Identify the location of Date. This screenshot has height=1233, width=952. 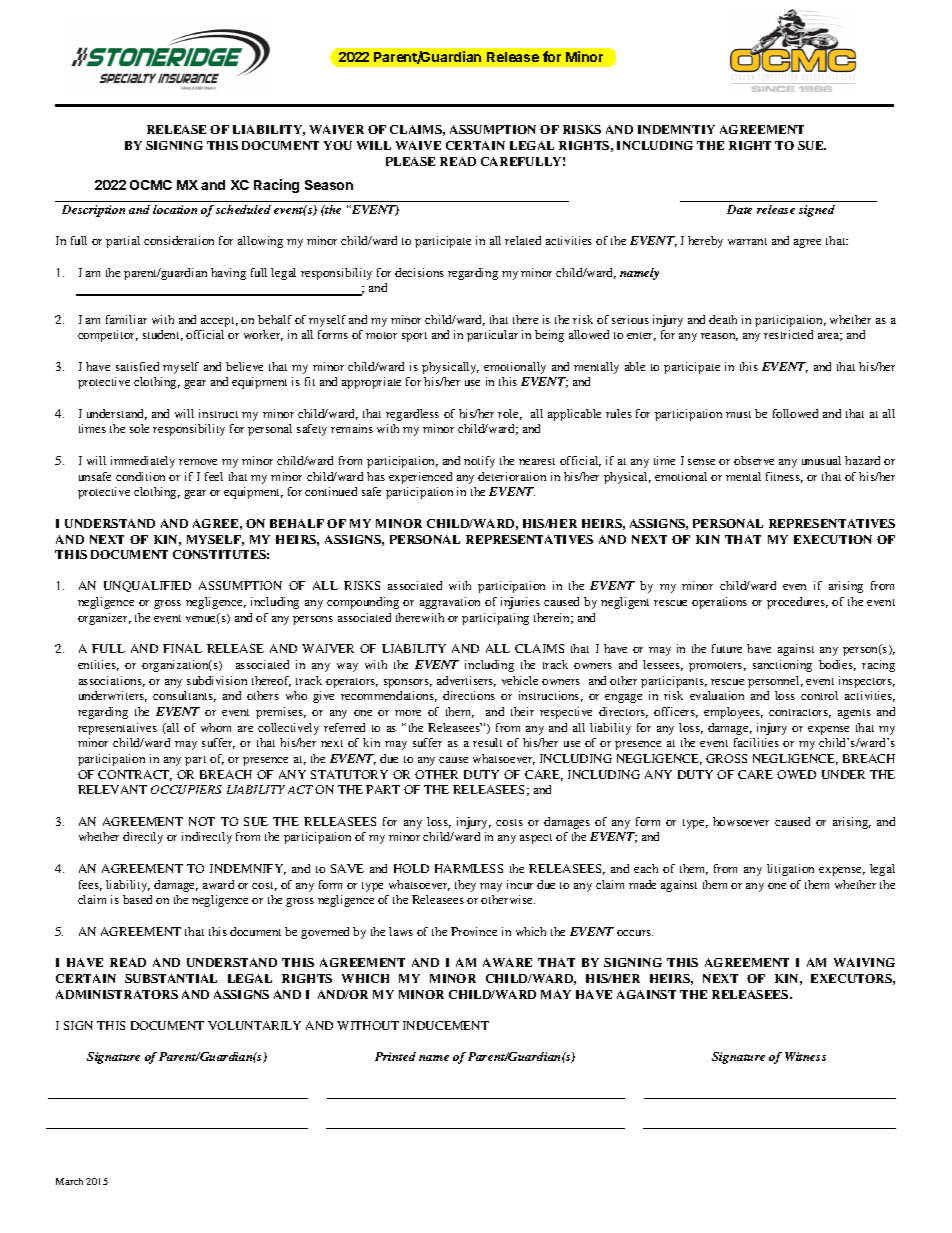
(739, 209).
